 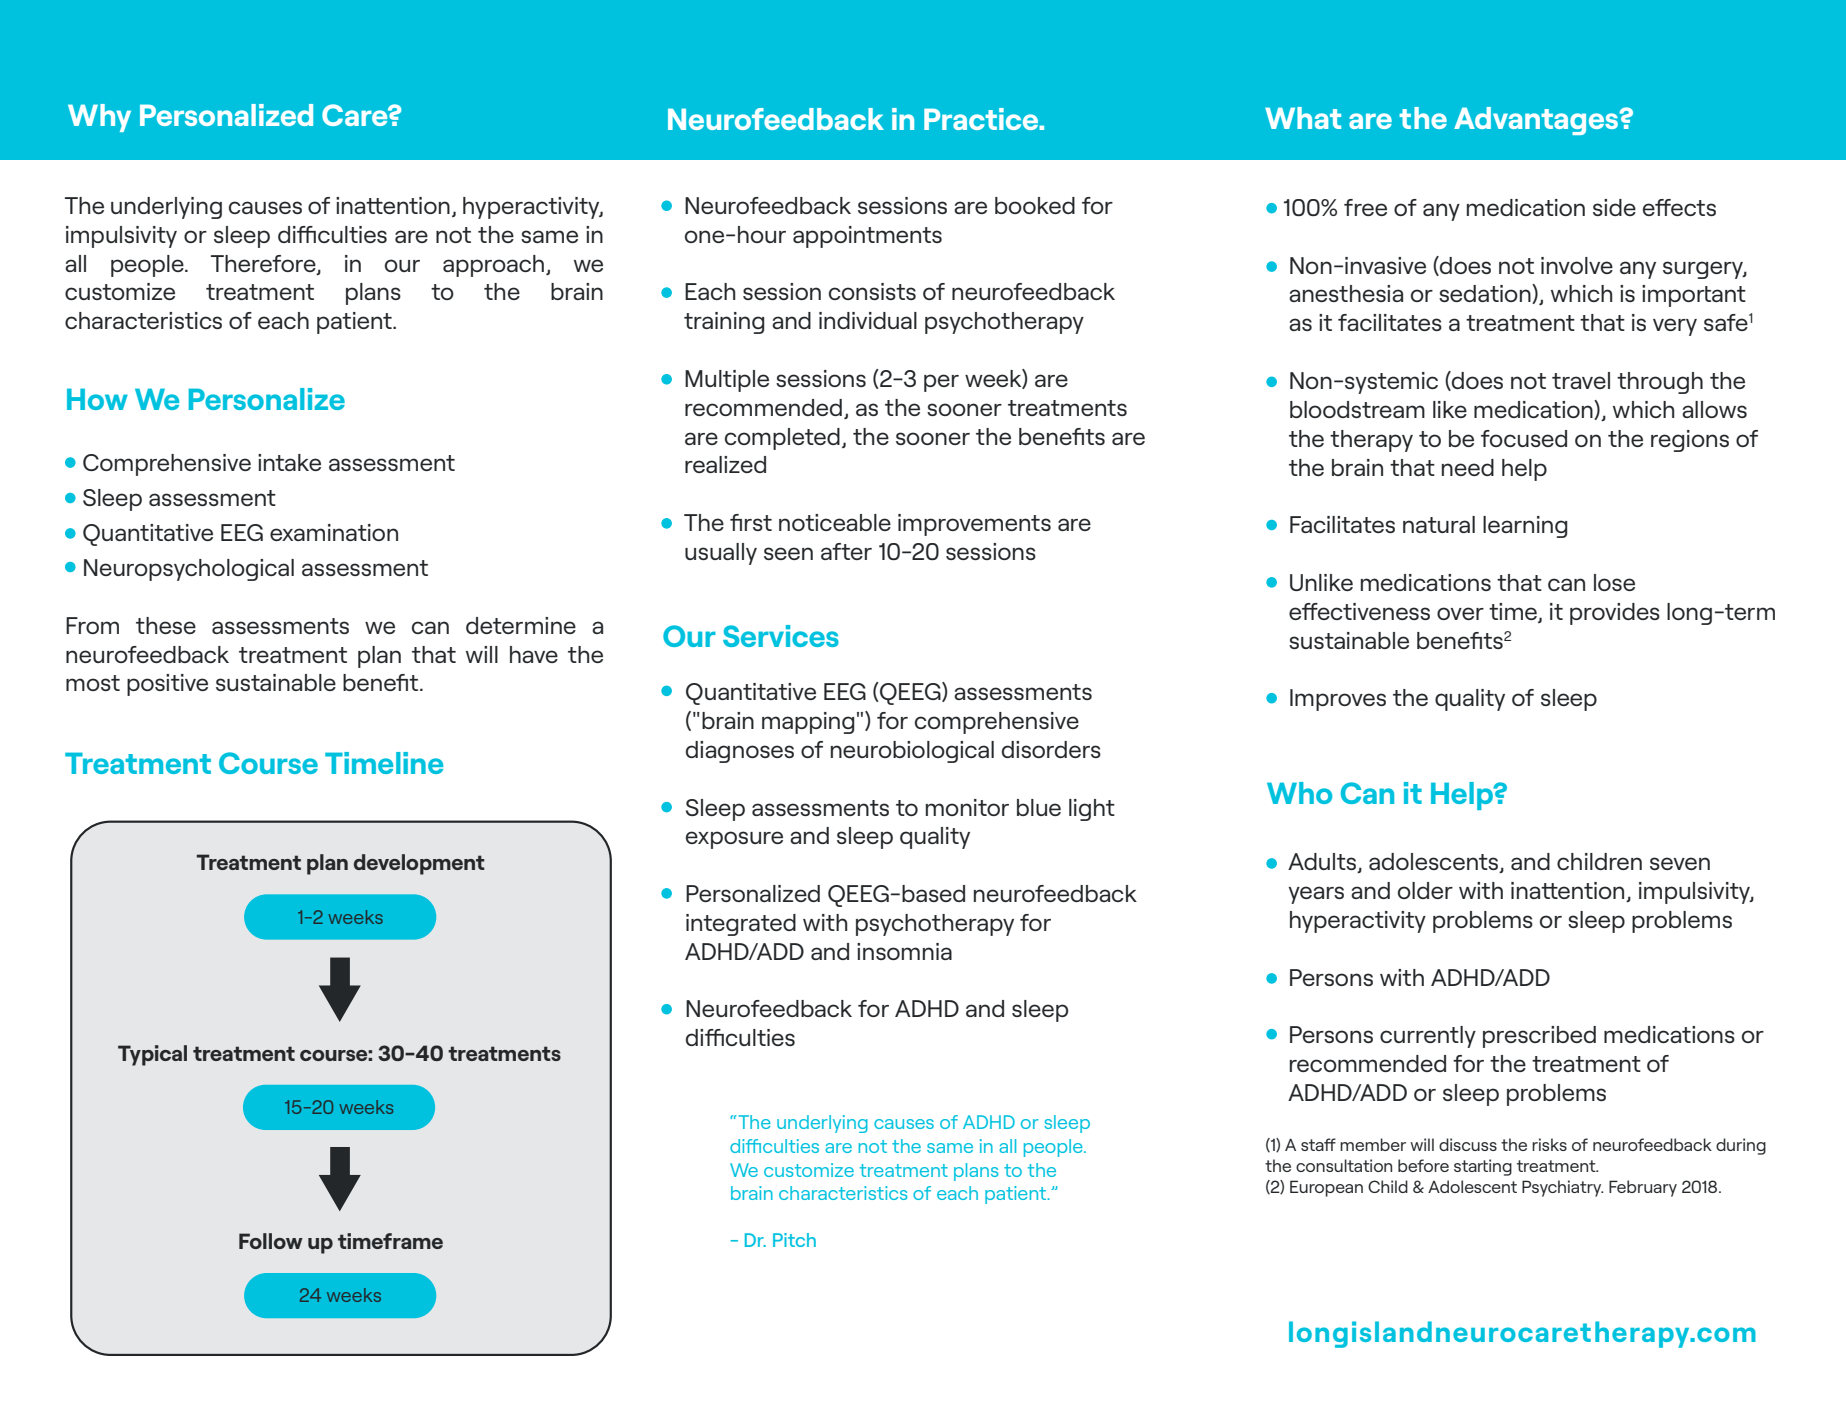 What do you see at coordinates (271, 1241) in the image?
I see `Follow` at bounding box center [271, 1241].
